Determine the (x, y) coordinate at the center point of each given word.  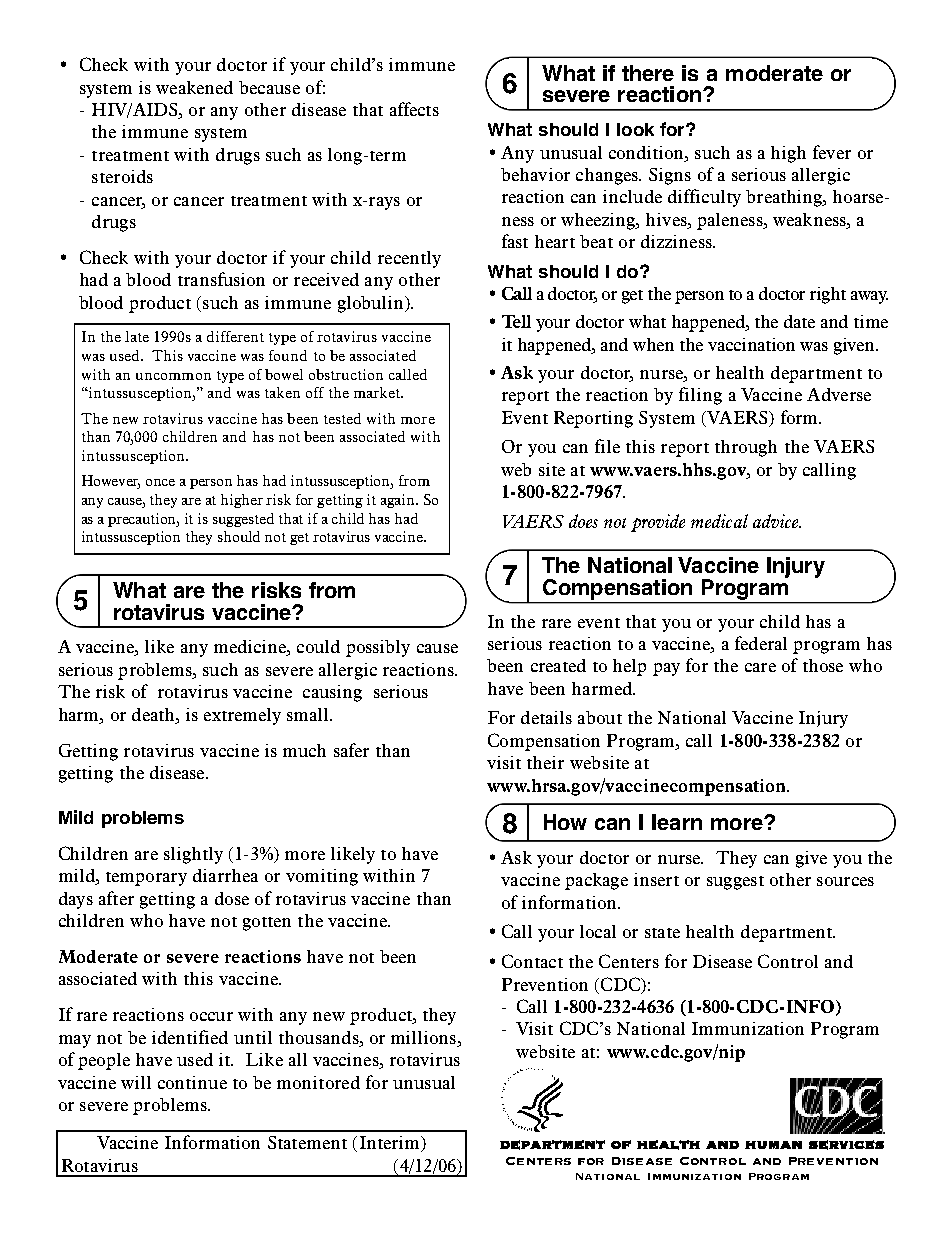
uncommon (173, 376)
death (154, 714)
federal (761, 643)
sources (845, 881)
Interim (391, 1144)
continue (192, 1082)
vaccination (751, 344)
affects (414, 109)
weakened (194, 87)
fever (832, 152)
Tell (516, 321)
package (596, 881)
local (598, 931)
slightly (193, 855)
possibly (378, 648)
